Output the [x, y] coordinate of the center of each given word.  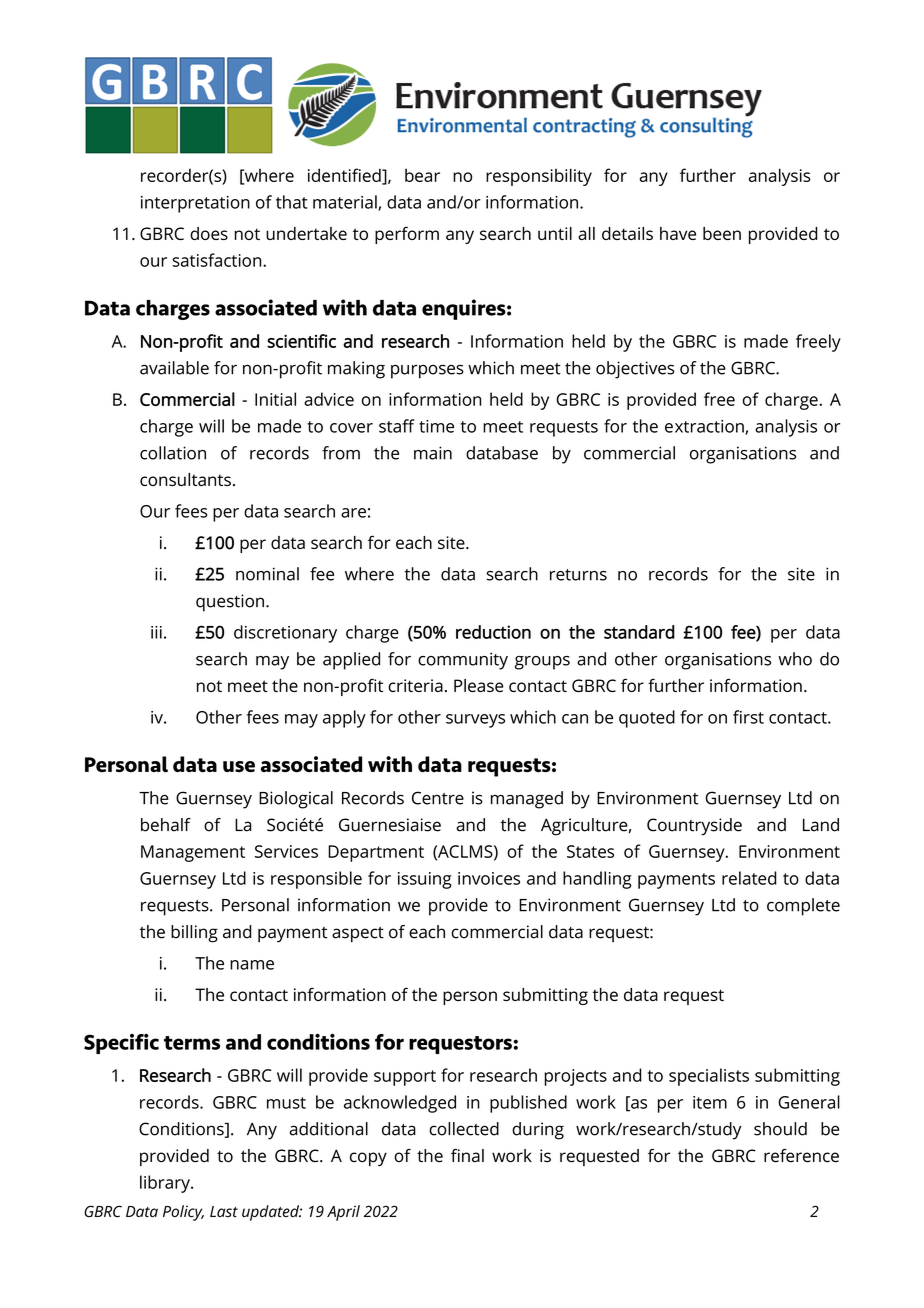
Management [193, 853]
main [433, 453]
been [722, 233]
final [467, 1155]
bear [422, 175]
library [166, 1184]
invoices [489, 878]
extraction [705, 427]
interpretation [195, 204]
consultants [185, 479]
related [749, 878]
